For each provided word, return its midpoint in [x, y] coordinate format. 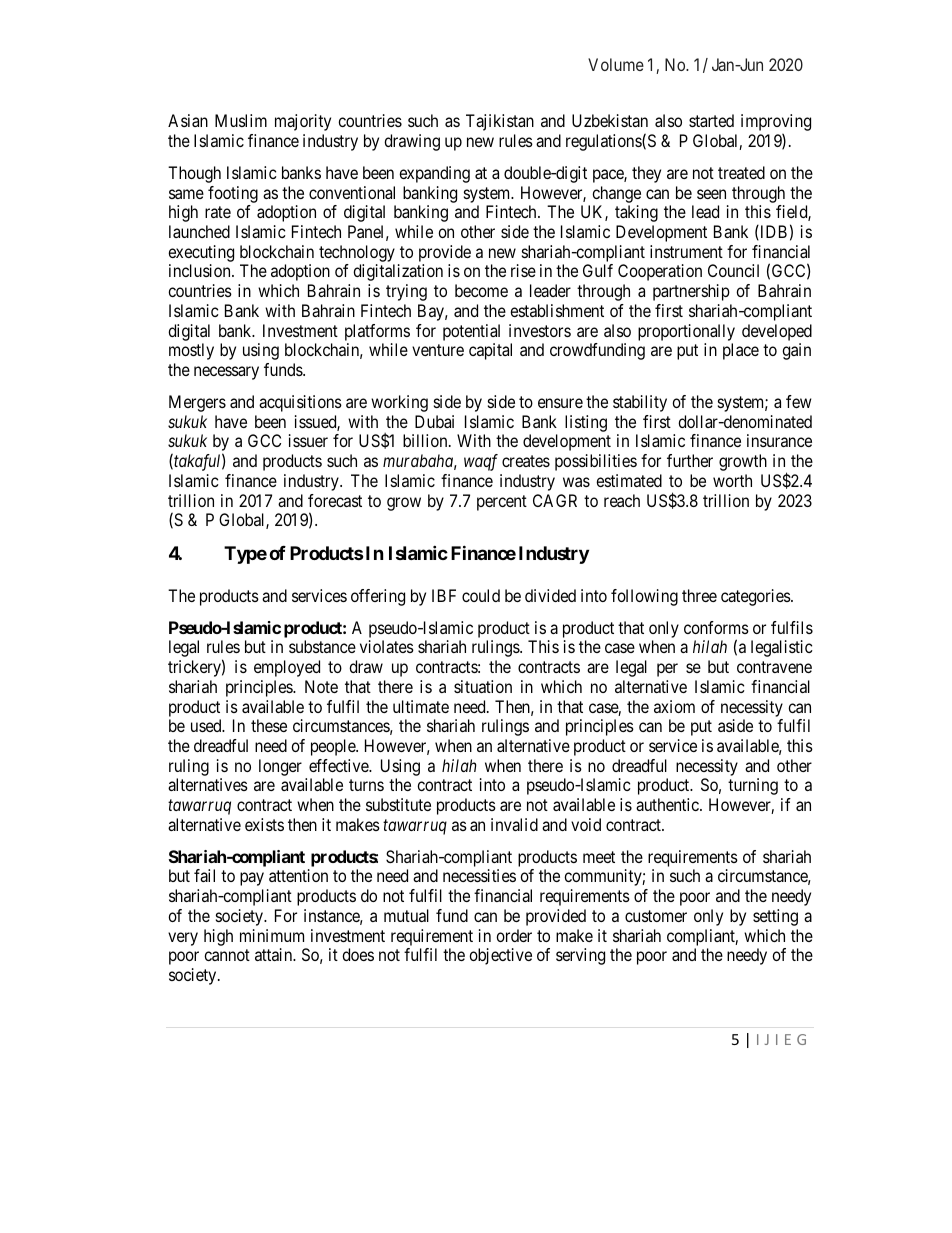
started [711, 120]
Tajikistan [500, 122]
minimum [272, 935]
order [514, 935]
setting [775, 917]
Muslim [241, 120]
